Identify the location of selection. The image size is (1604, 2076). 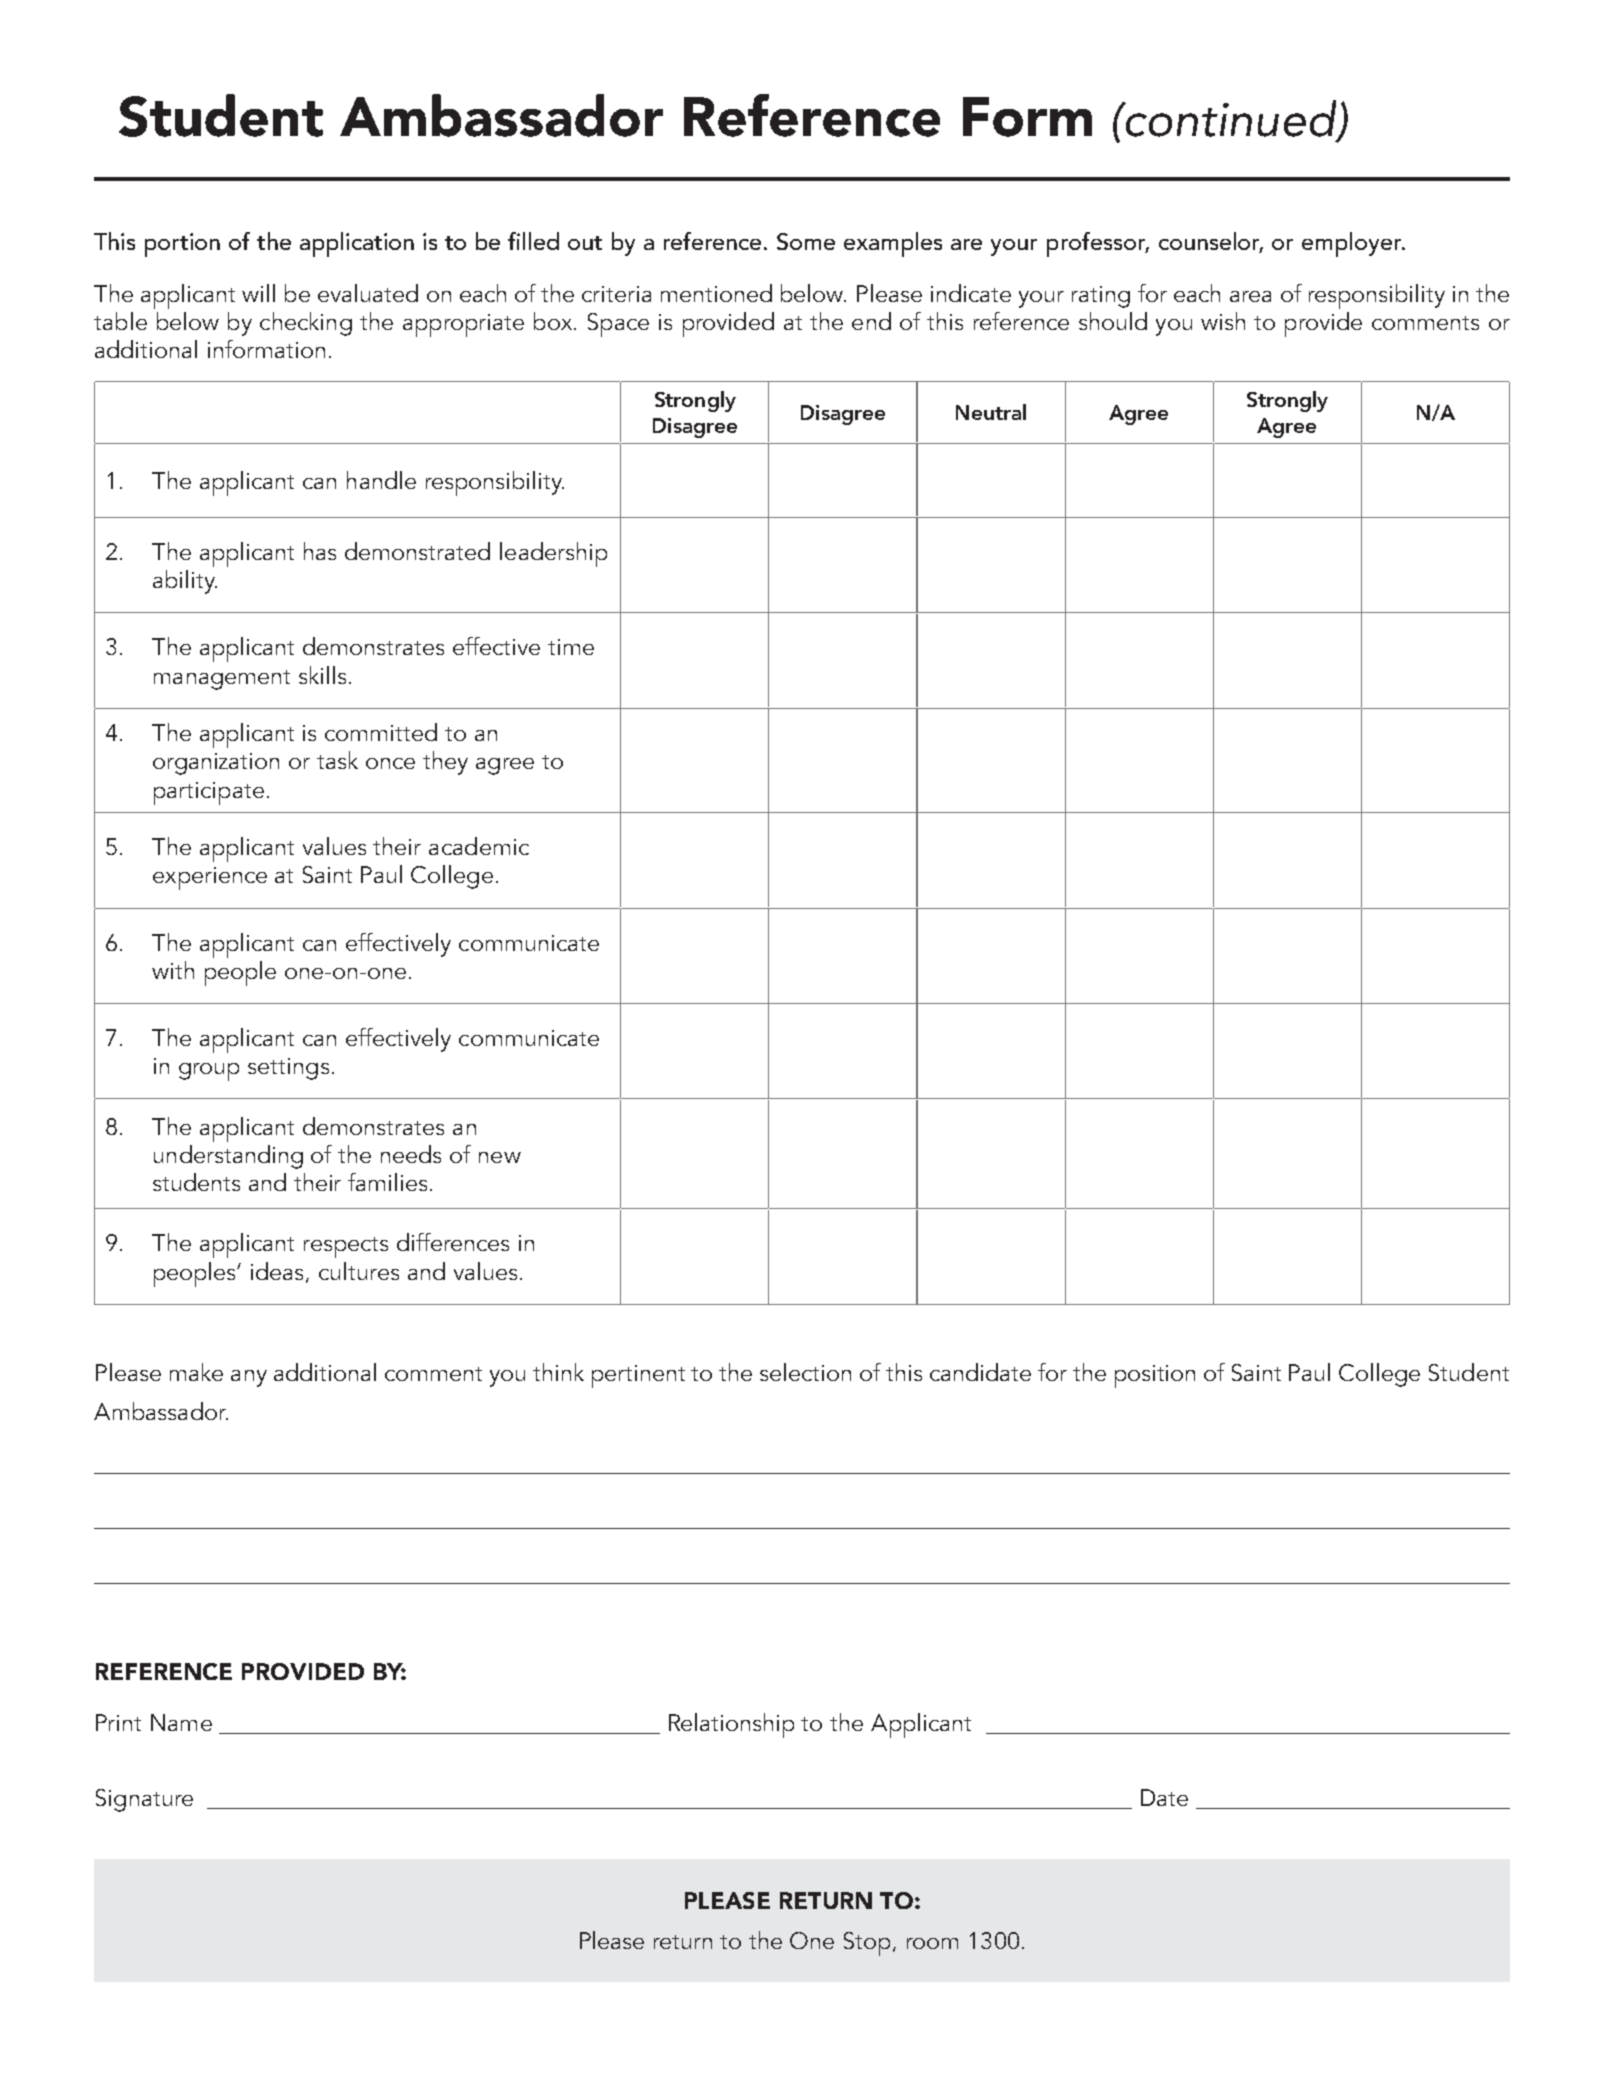
(805, 1372).
